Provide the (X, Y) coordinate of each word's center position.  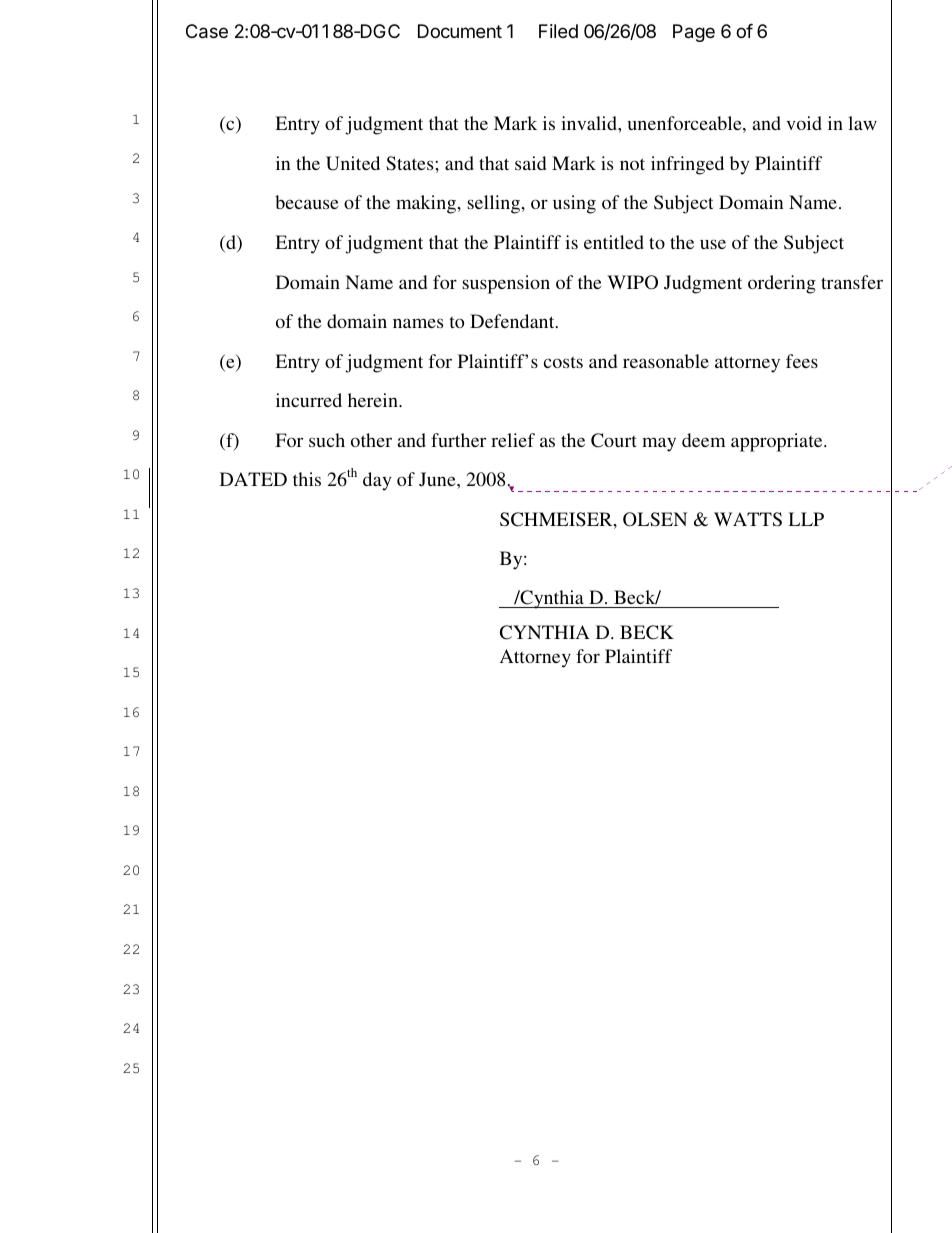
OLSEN (655, 519)
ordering (782, 284)
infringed (687, 165)
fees (802, 361)
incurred (309, 400)
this (307, 479)
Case (207, 31)
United (353, 163)
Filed (558, 31)
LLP (806, 519)
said (530, 163)
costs (563, 362)
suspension (506, 284)
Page (694, 33)
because (306, 202)
